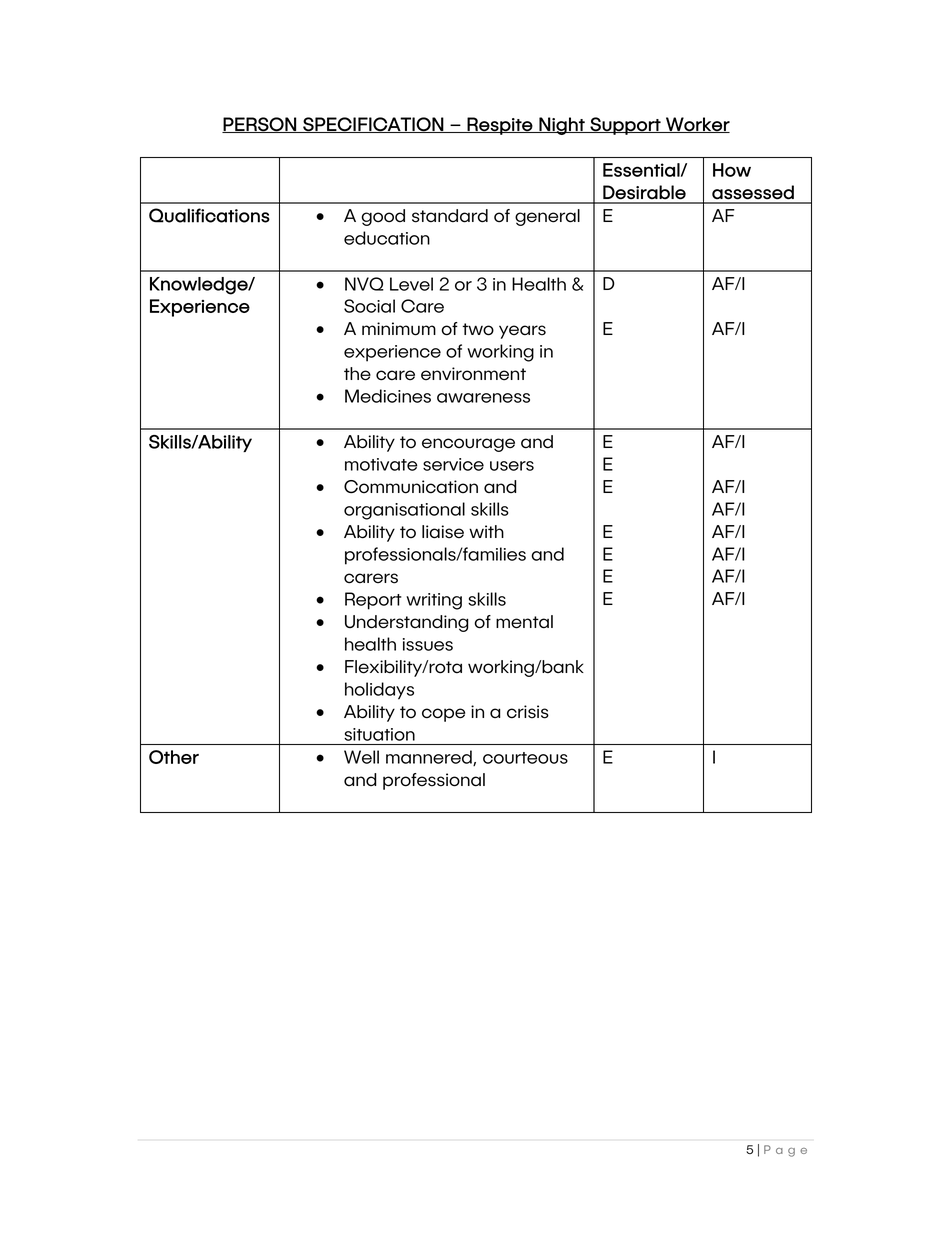  What do you see at coordinates (500, 126) in the document?
I see `Respite` at bounding box center [500, 126].
